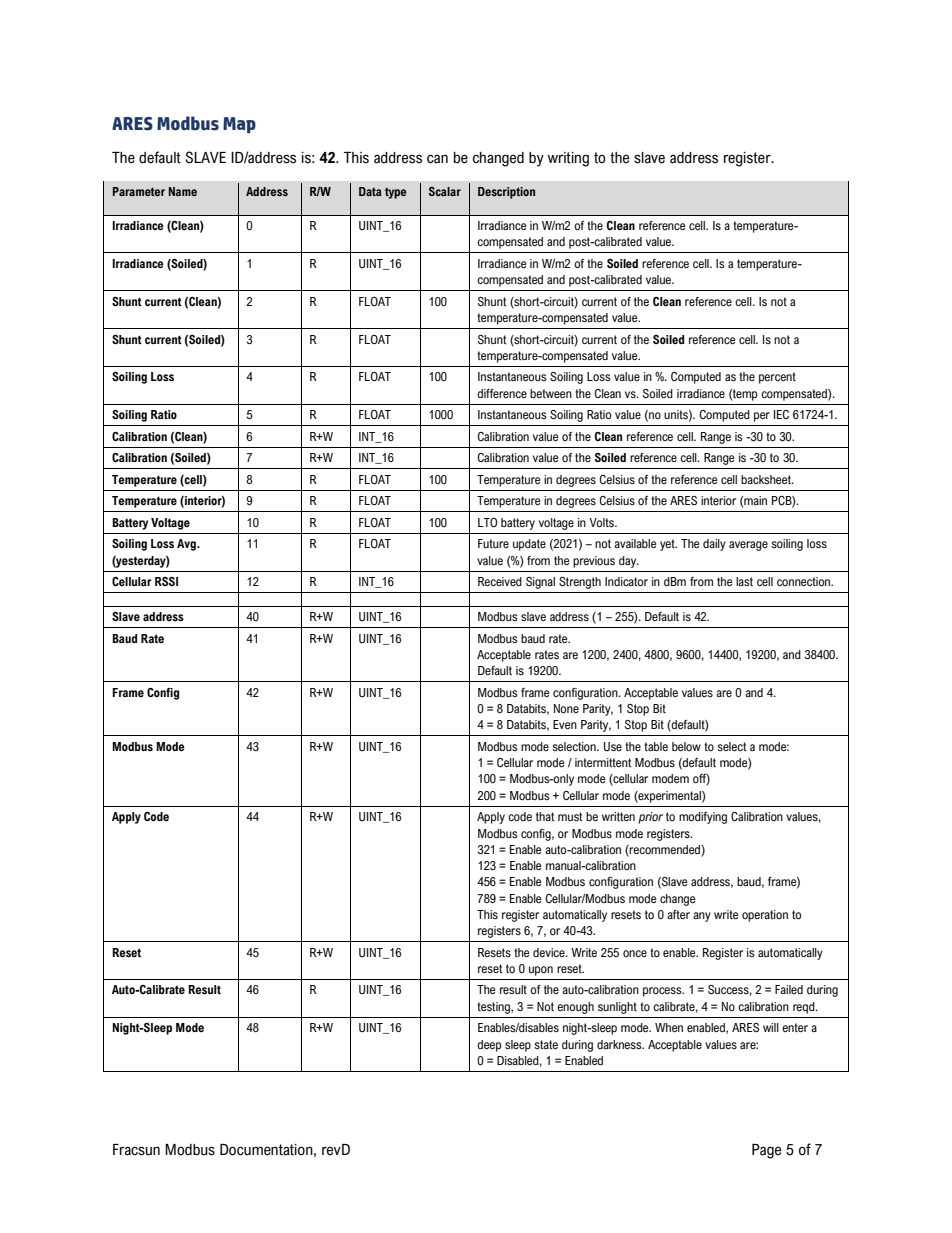  What do you see at coordinates (777, 378) in the document?
I see `percent` at bounding box center [777, 378].
